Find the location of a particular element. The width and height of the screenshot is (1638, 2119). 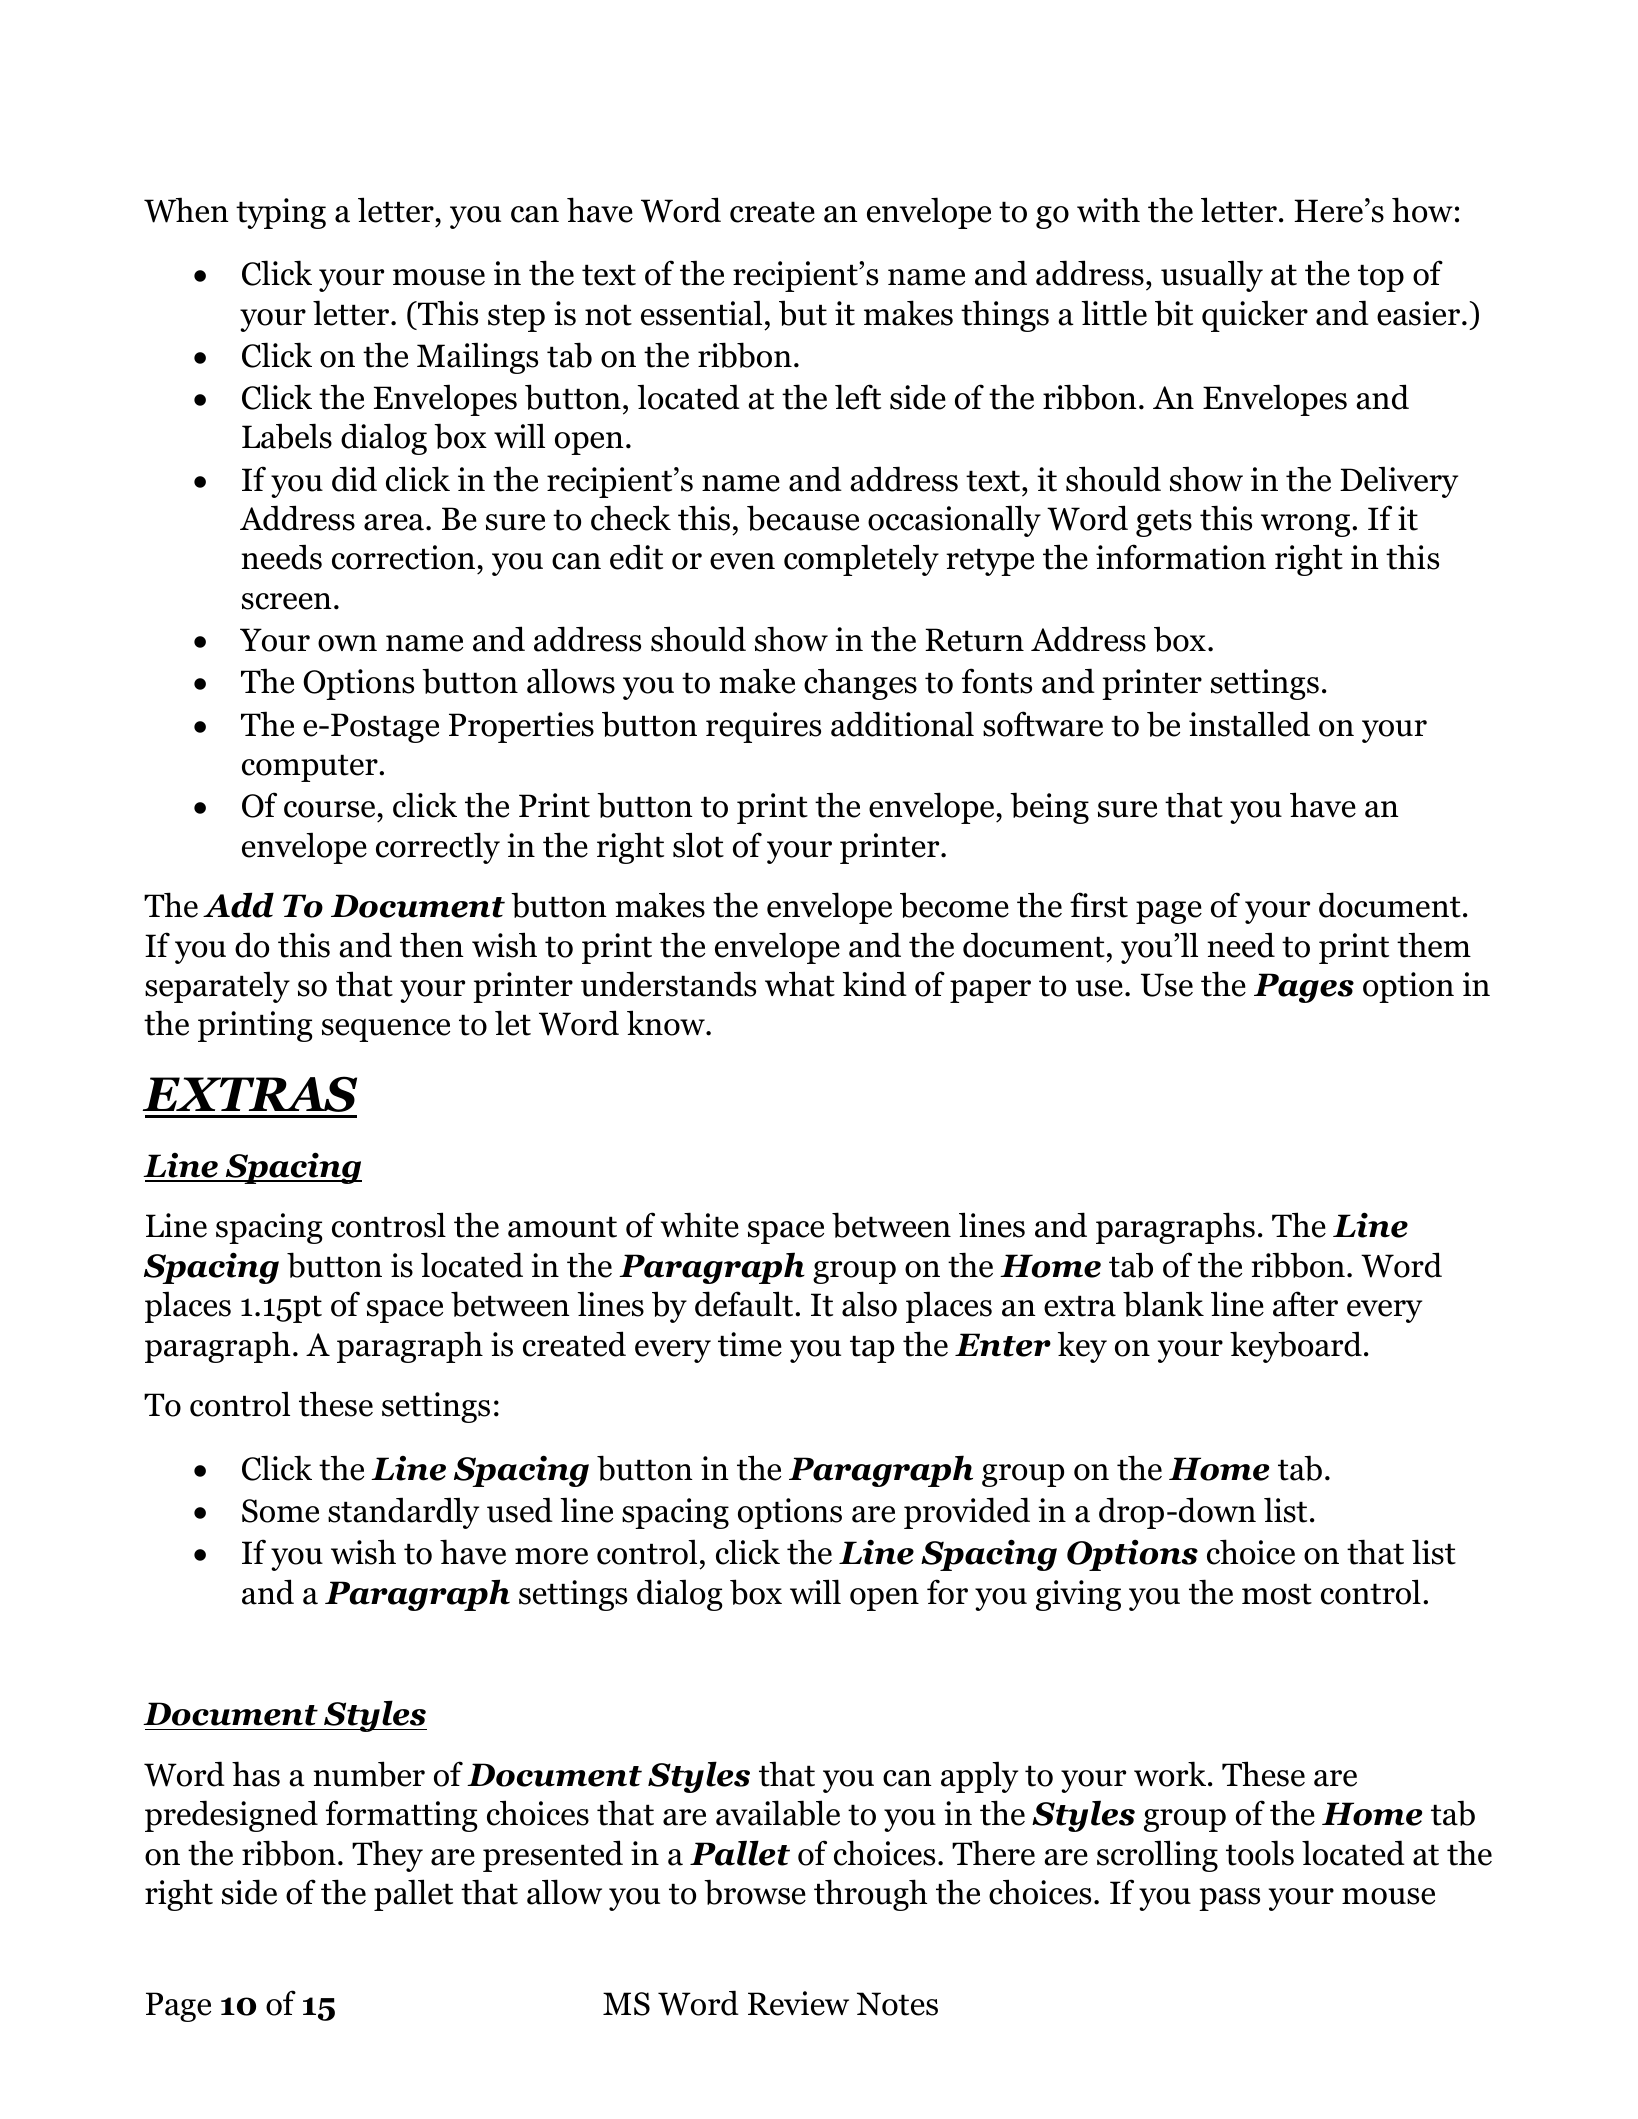

slot is located at coordinates (698, 845).
